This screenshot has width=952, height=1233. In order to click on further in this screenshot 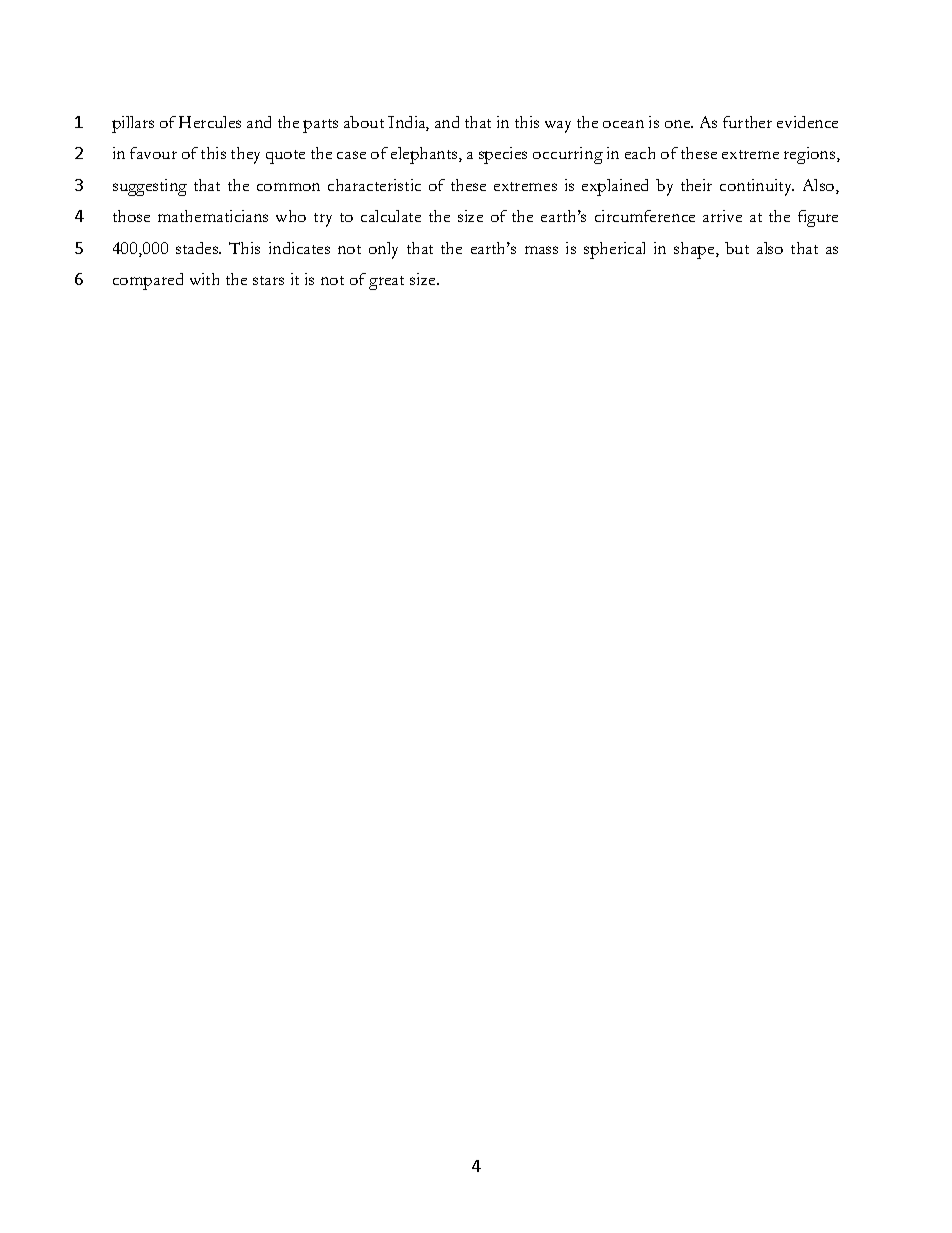, I will do `click(747, 122)`.
